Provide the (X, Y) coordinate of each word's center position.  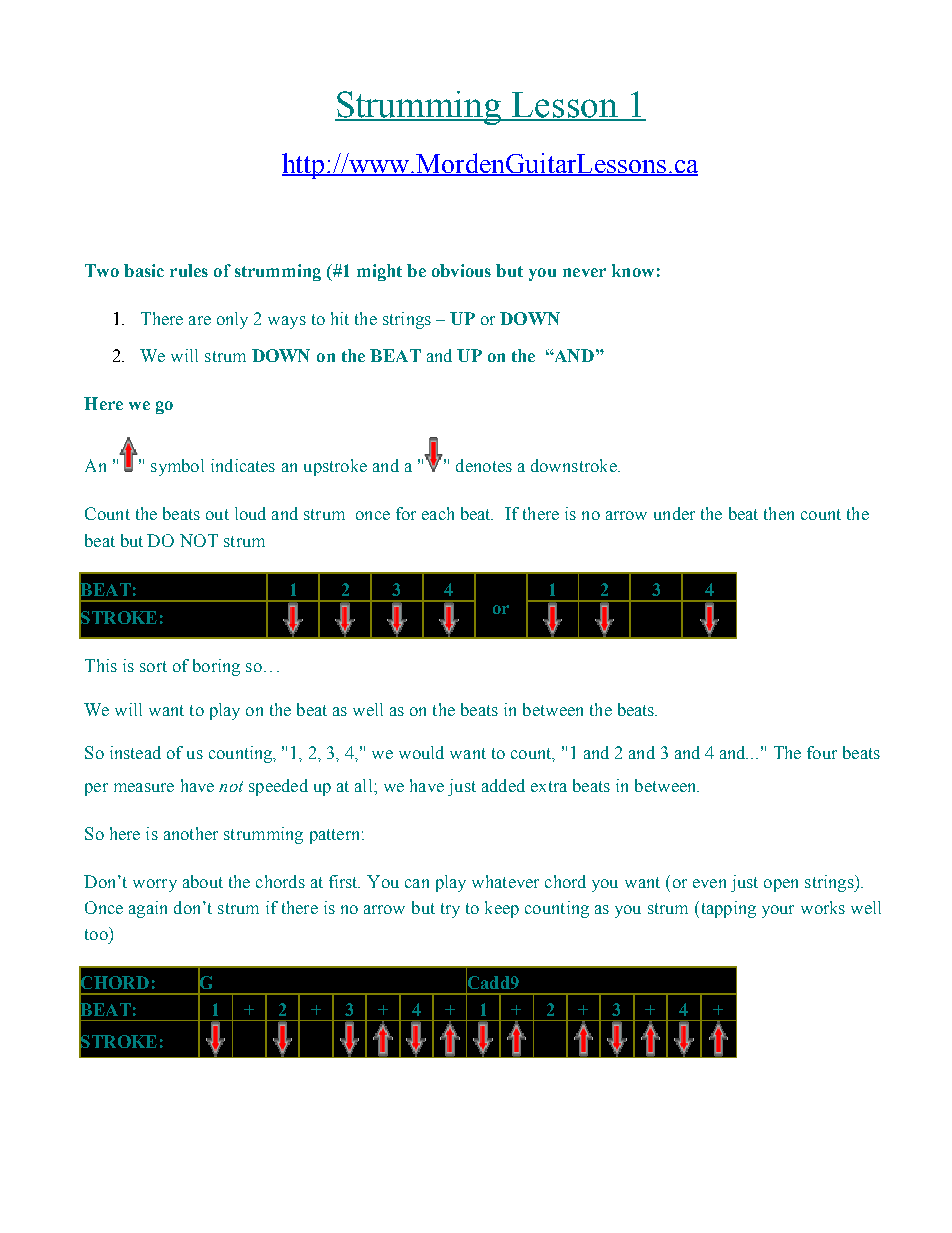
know (633, 270)
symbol (177, 467)
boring (216, 667)
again (148, 909)
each (438, 513)
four (822, 752)
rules (189, 270)
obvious (461, 270)
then (779, 513)
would (421, 752)
